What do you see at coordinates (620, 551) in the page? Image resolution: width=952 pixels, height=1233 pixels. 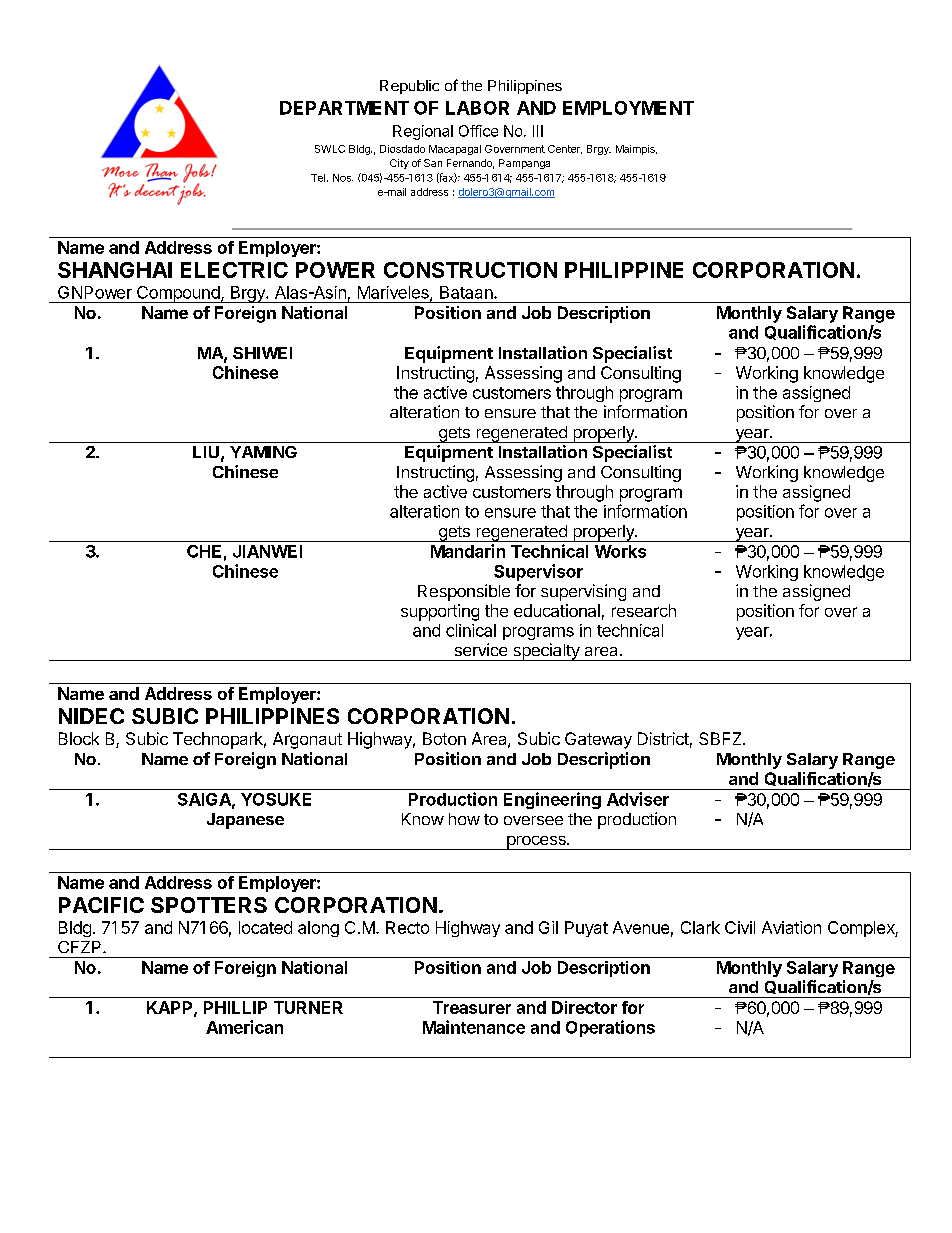 I see `Works` at bounding box center [620, 551].
